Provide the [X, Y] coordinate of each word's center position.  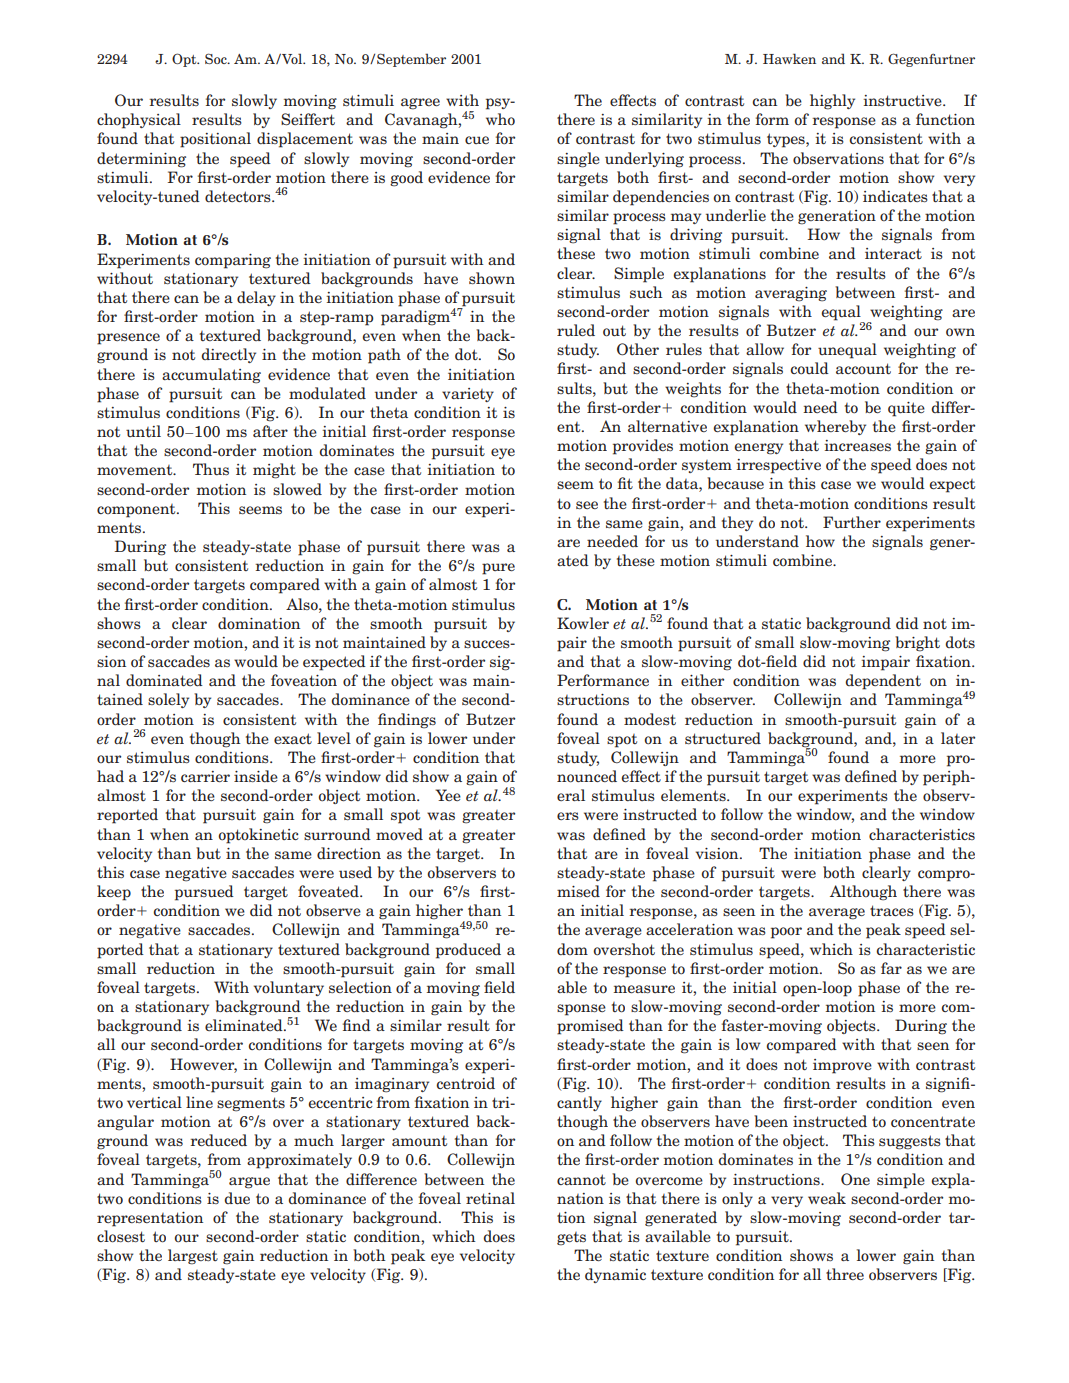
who [500, 119]
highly [832, 102]
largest [193, 1257]
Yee [448, 795]
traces [892, 911]
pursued [204, 893]
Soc [217, 58]
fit [625, 483]
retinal [490, 1198]
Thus [211, 469]
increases [857, 445]
